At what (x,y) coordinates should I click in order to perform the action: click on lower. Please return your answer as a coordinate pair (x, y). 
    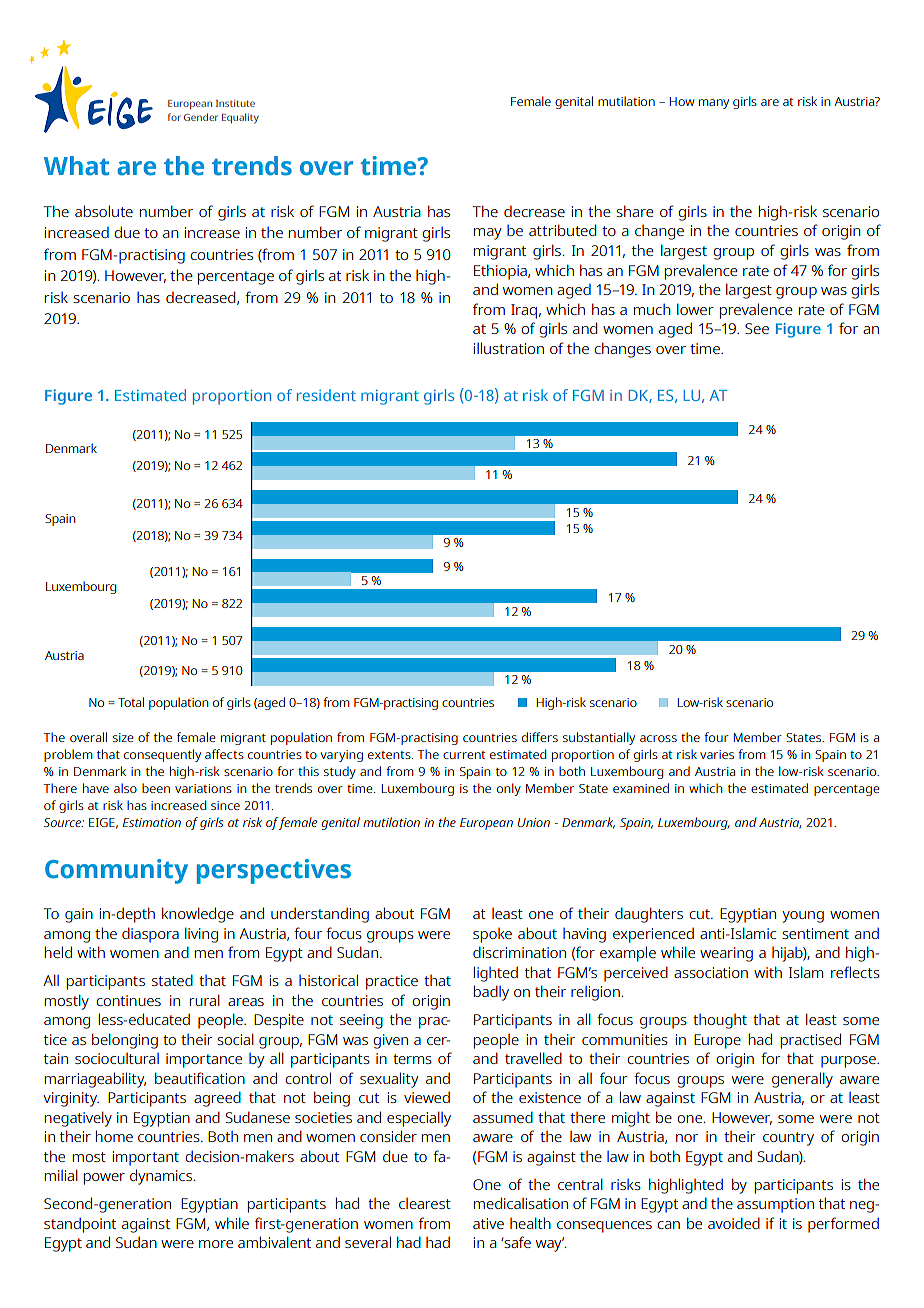
    Looking at the image, I should click on (695, 309).
